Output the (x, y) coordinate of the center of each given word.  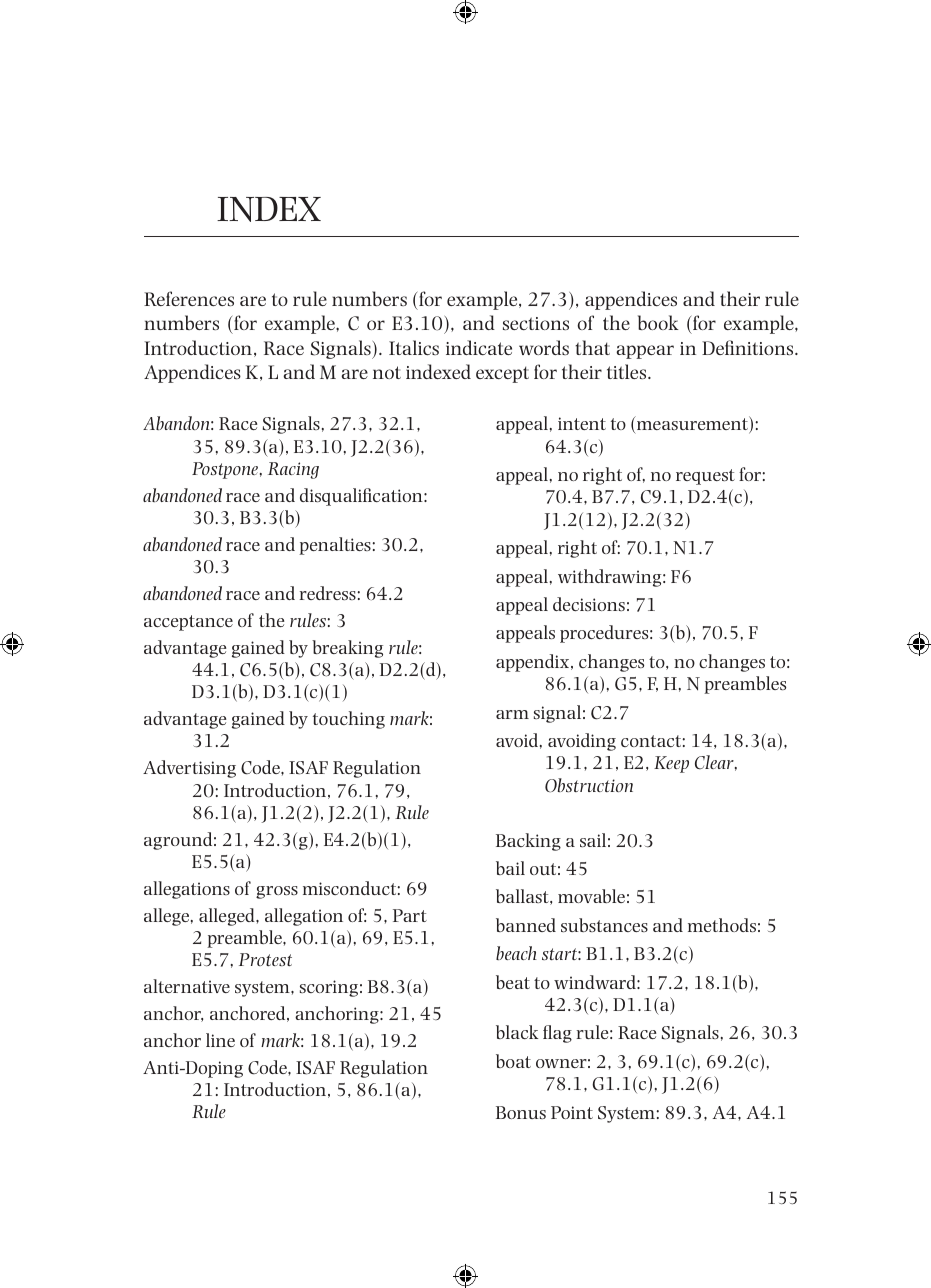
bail (510, 868)
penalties (335, 546)
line (220, 1040)
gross (277, 892)
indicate (479, 347)
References (189, 298)
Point (572, 1112)
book (658, 322)
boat (513, 1061)
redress (327, 593)
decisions (589, 604)
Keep (671, 764)
